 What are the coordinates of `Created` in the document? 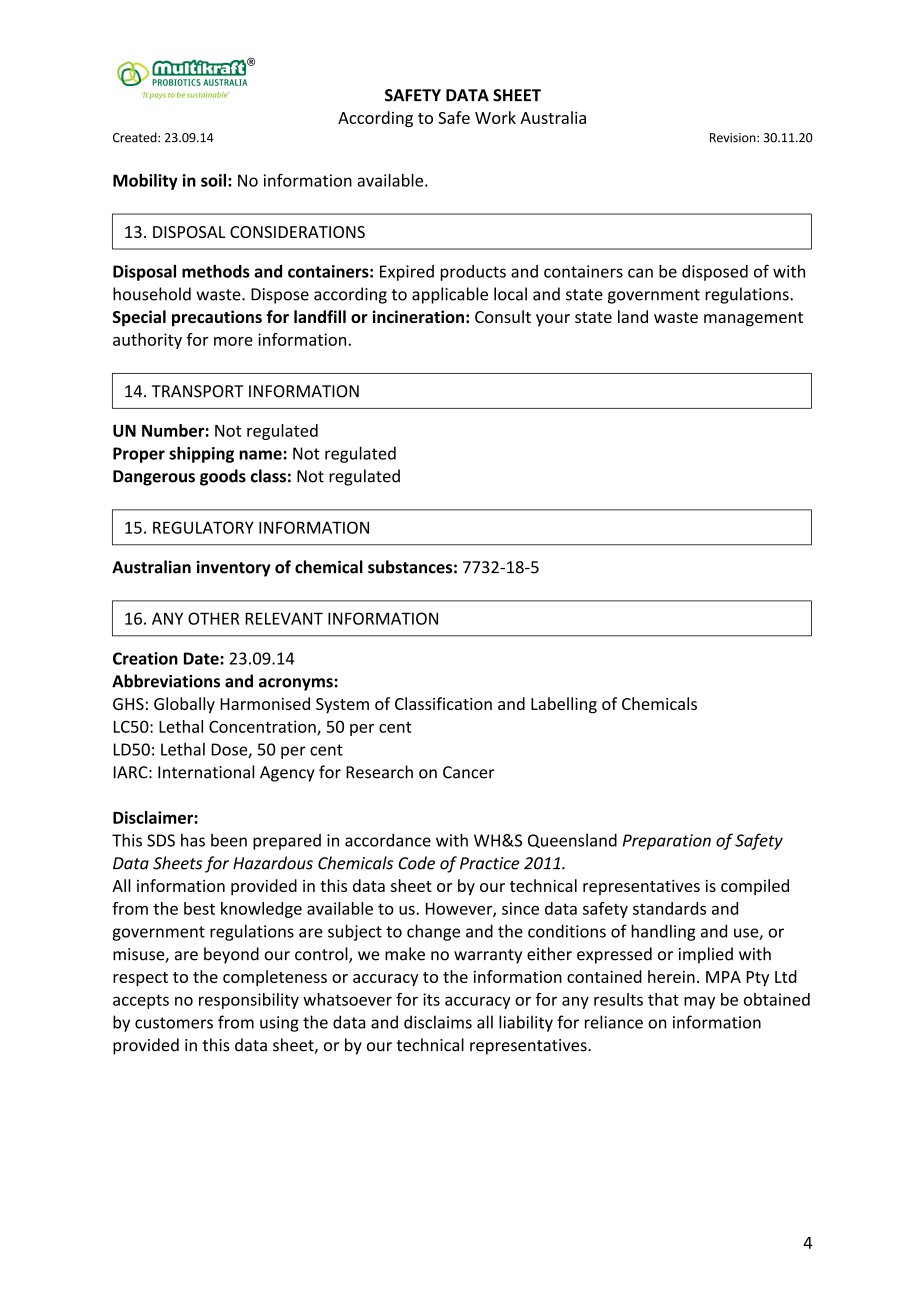 It's located at (136, 137).
